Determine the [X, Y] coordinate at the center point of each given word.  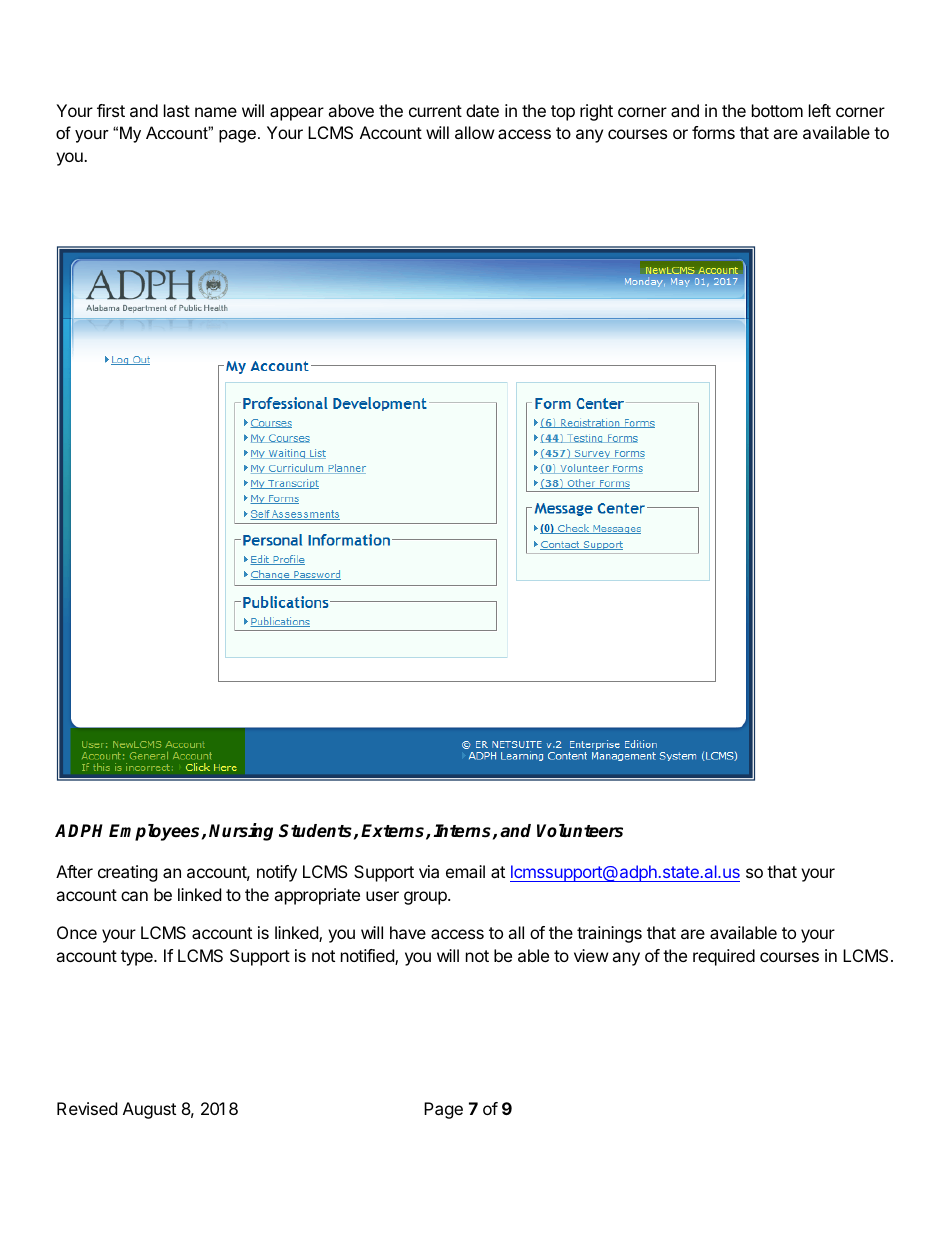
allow [475, 132]
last [177, 110]
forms [713, 132]
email [465, 871]
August [149, 1110]
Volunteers [580, 831]
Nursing [241, 832]
